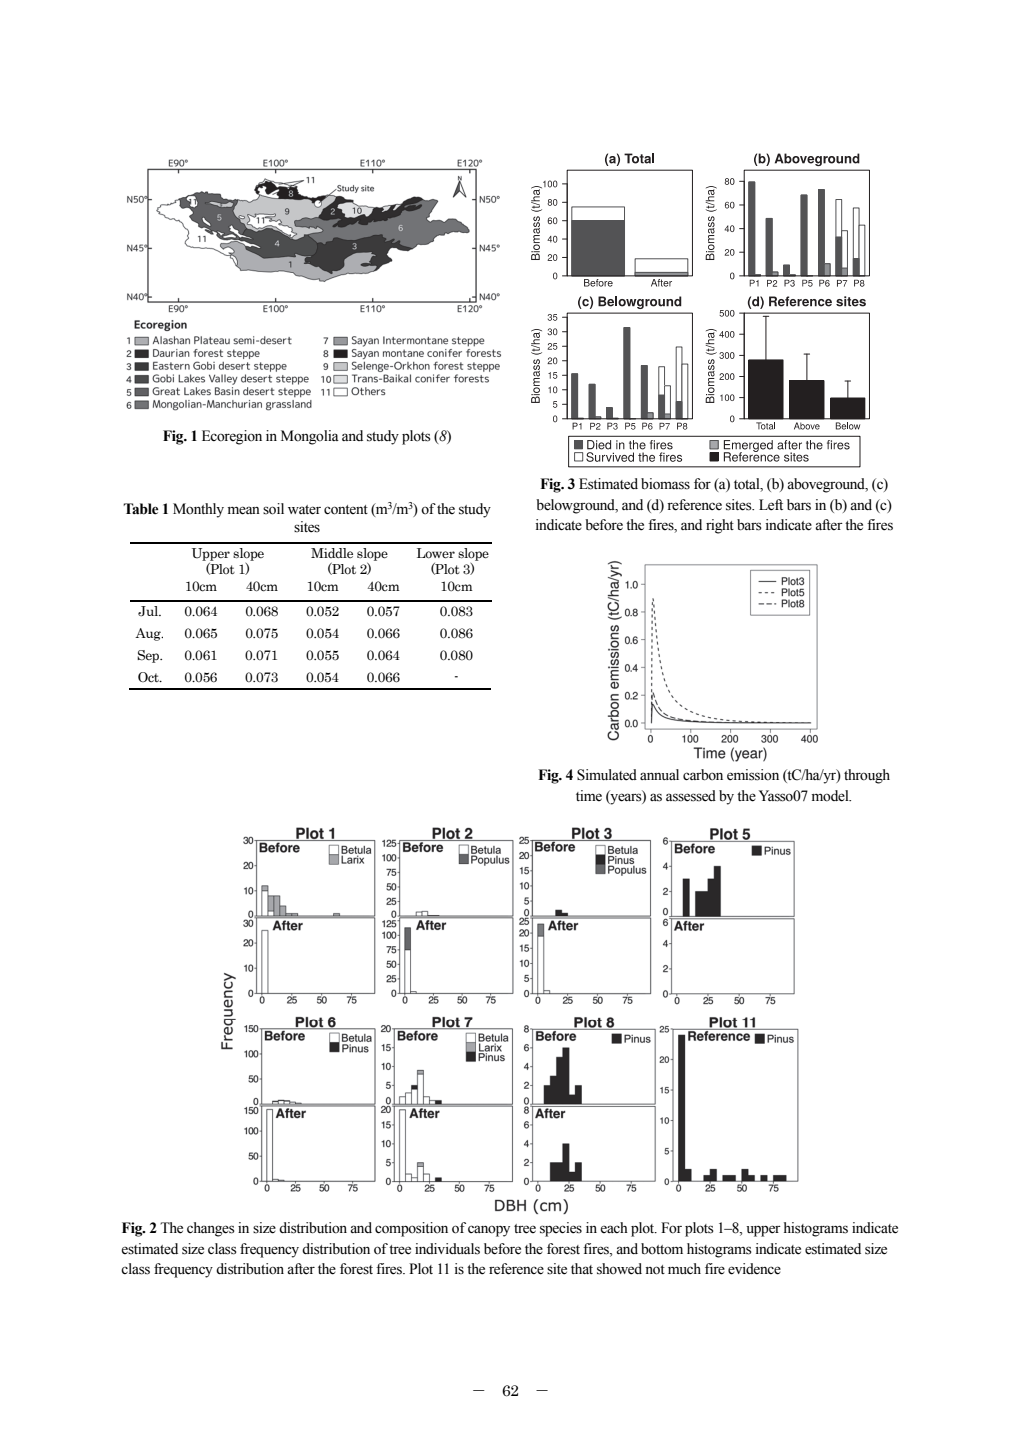 This image has width=1021, height=1444. I want to click on Left, so click(771, 505).
